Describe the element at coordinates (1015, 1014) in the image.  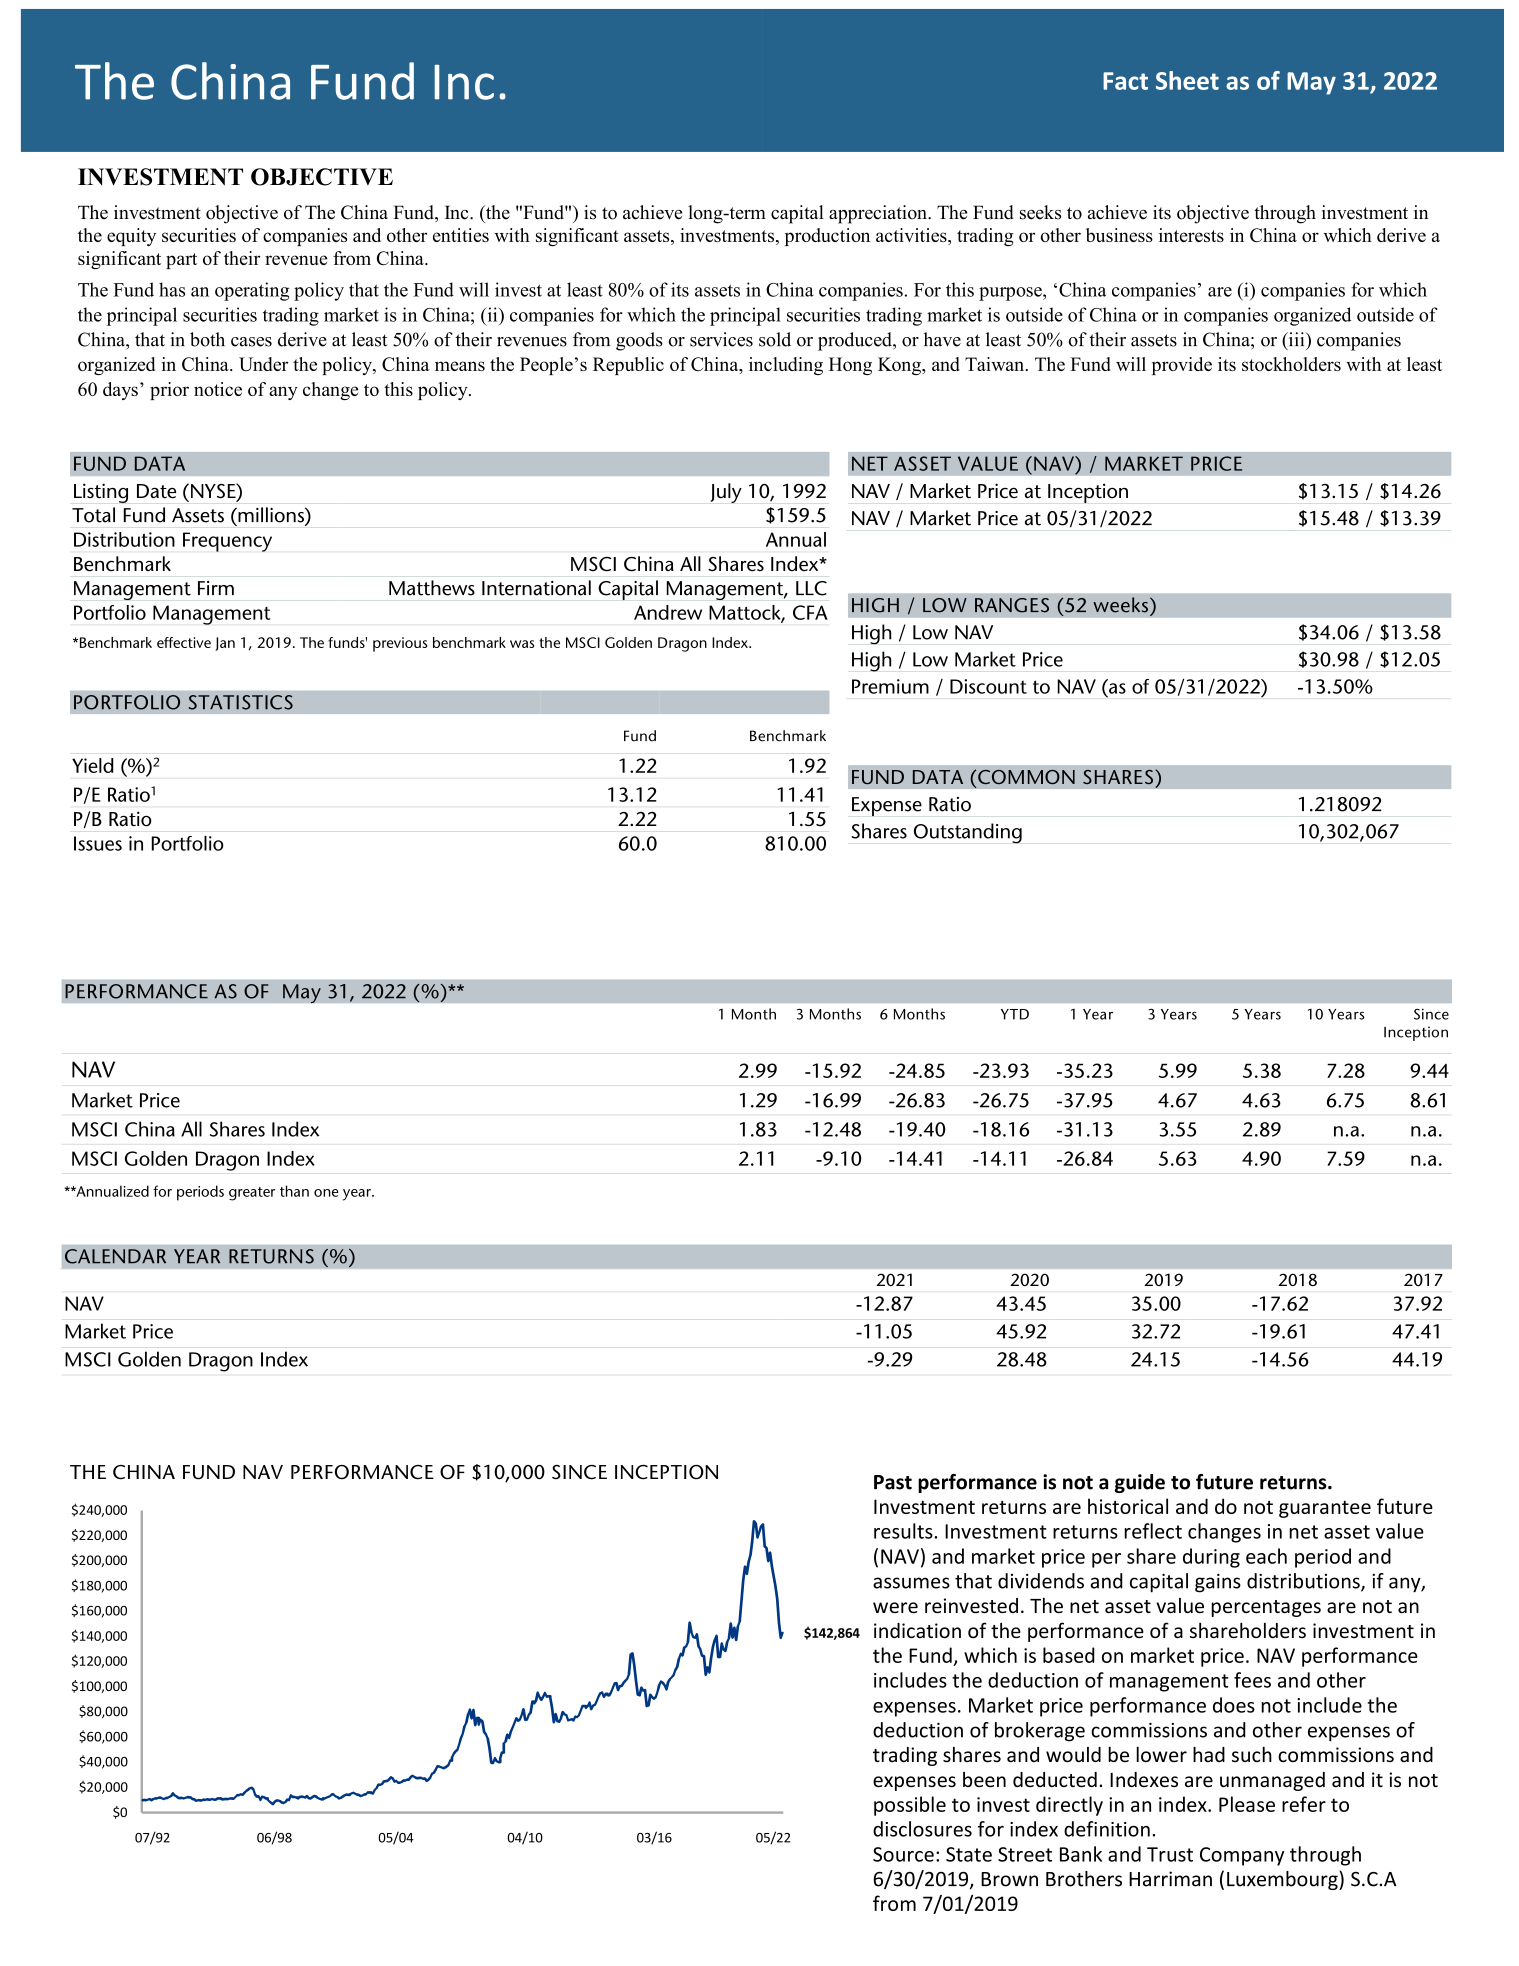
I see `YTD` at that location.
